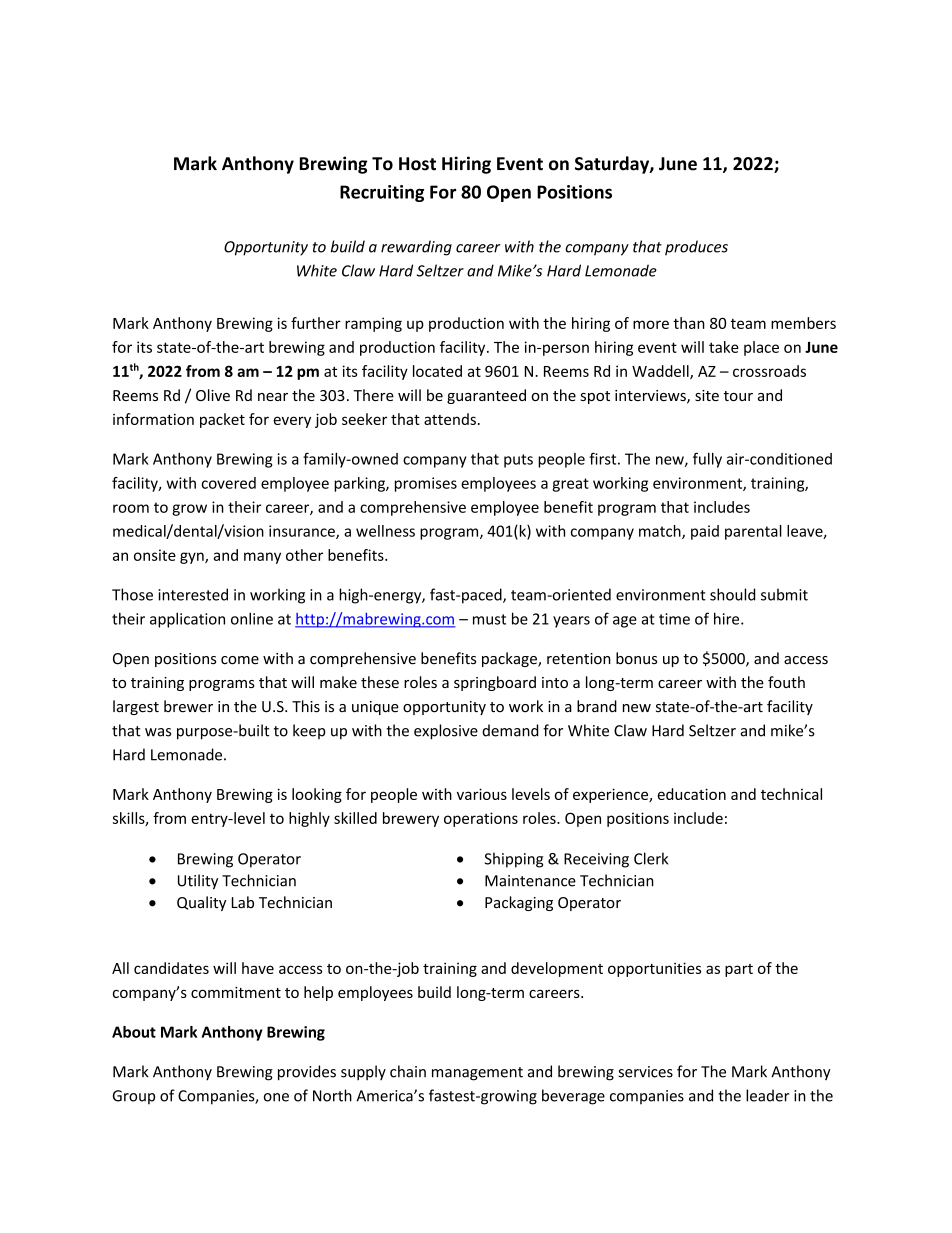 This image has height=1233, width=952. What do you see at coordinates (446, 732) in the image?
I see `explosive` at bounding box center [446, 732].
